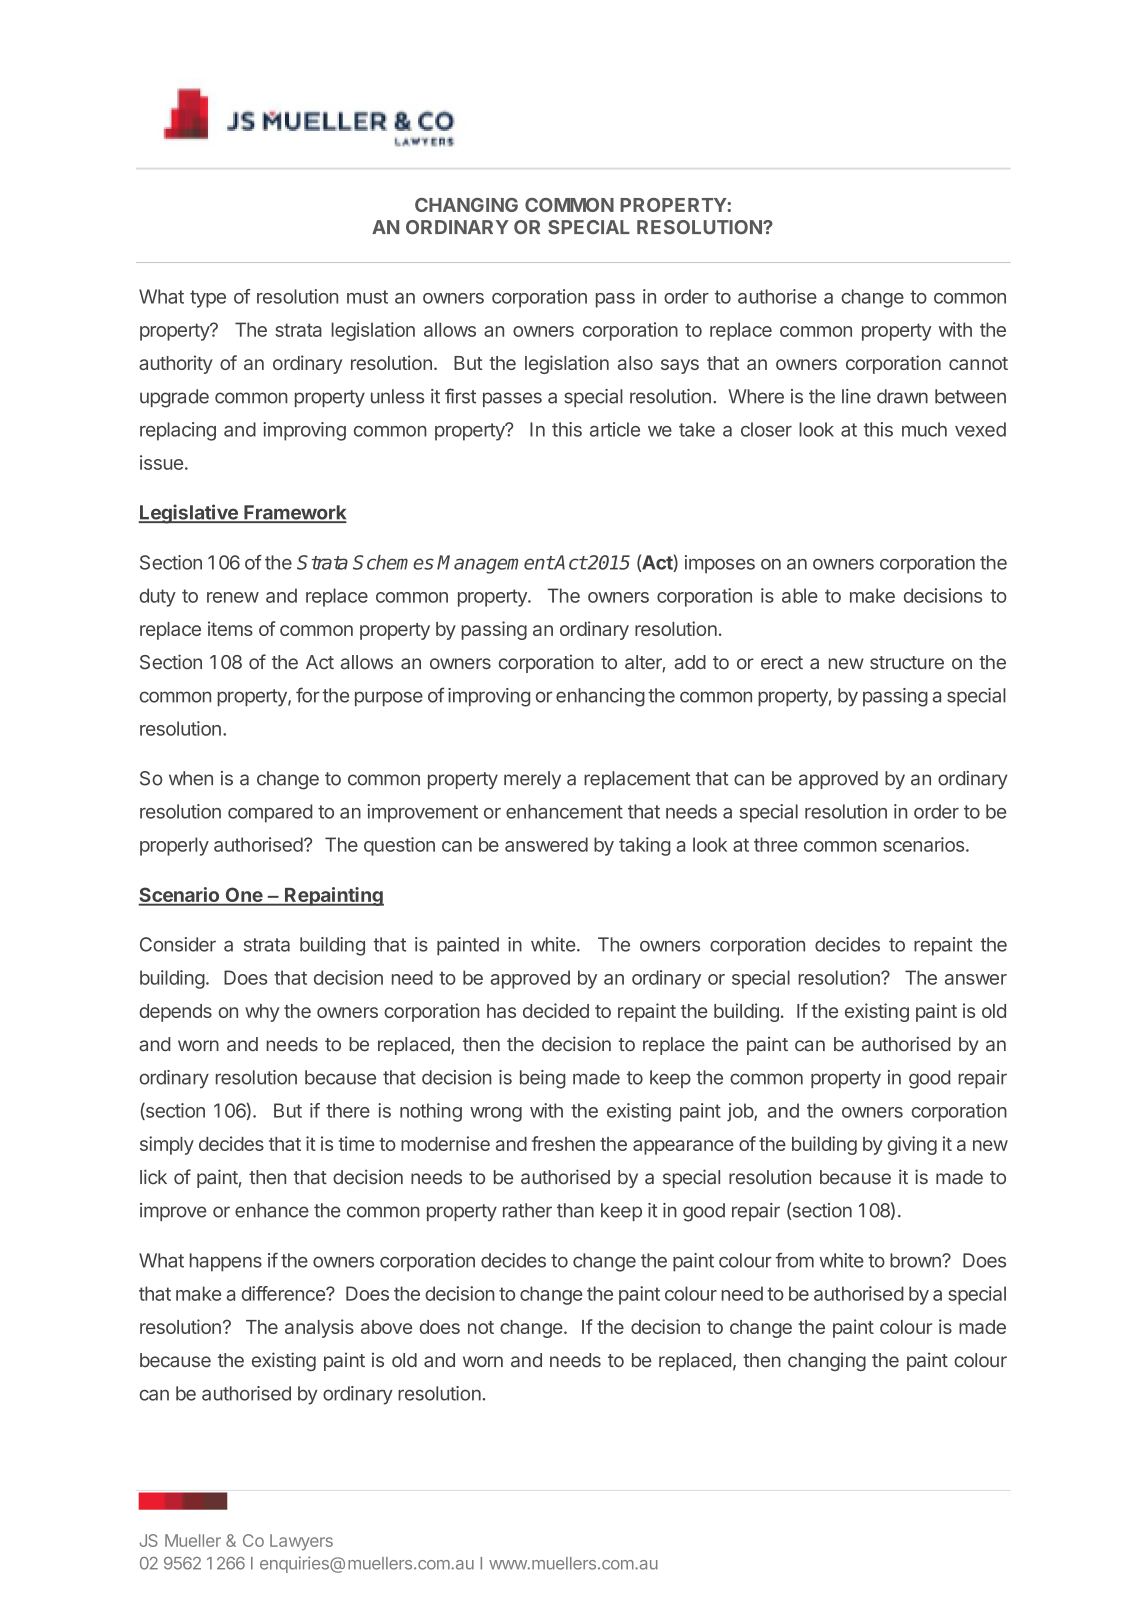 The image size is (1146, 1620). Describe the element at coordinates (208, 299) in the page. I see `type` at that location.
